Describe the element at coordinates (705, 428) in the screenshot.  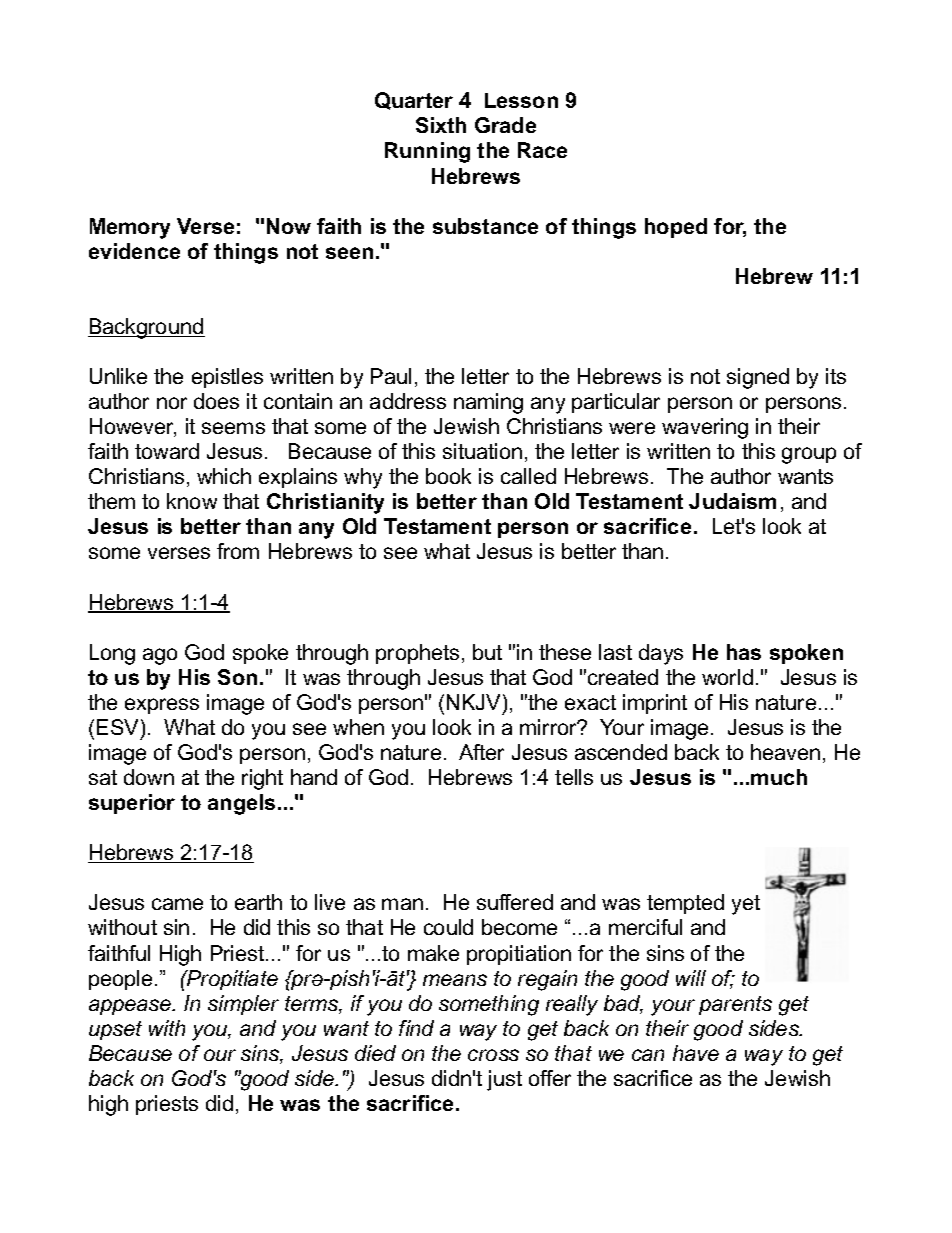
I see `wavering` at that location.
